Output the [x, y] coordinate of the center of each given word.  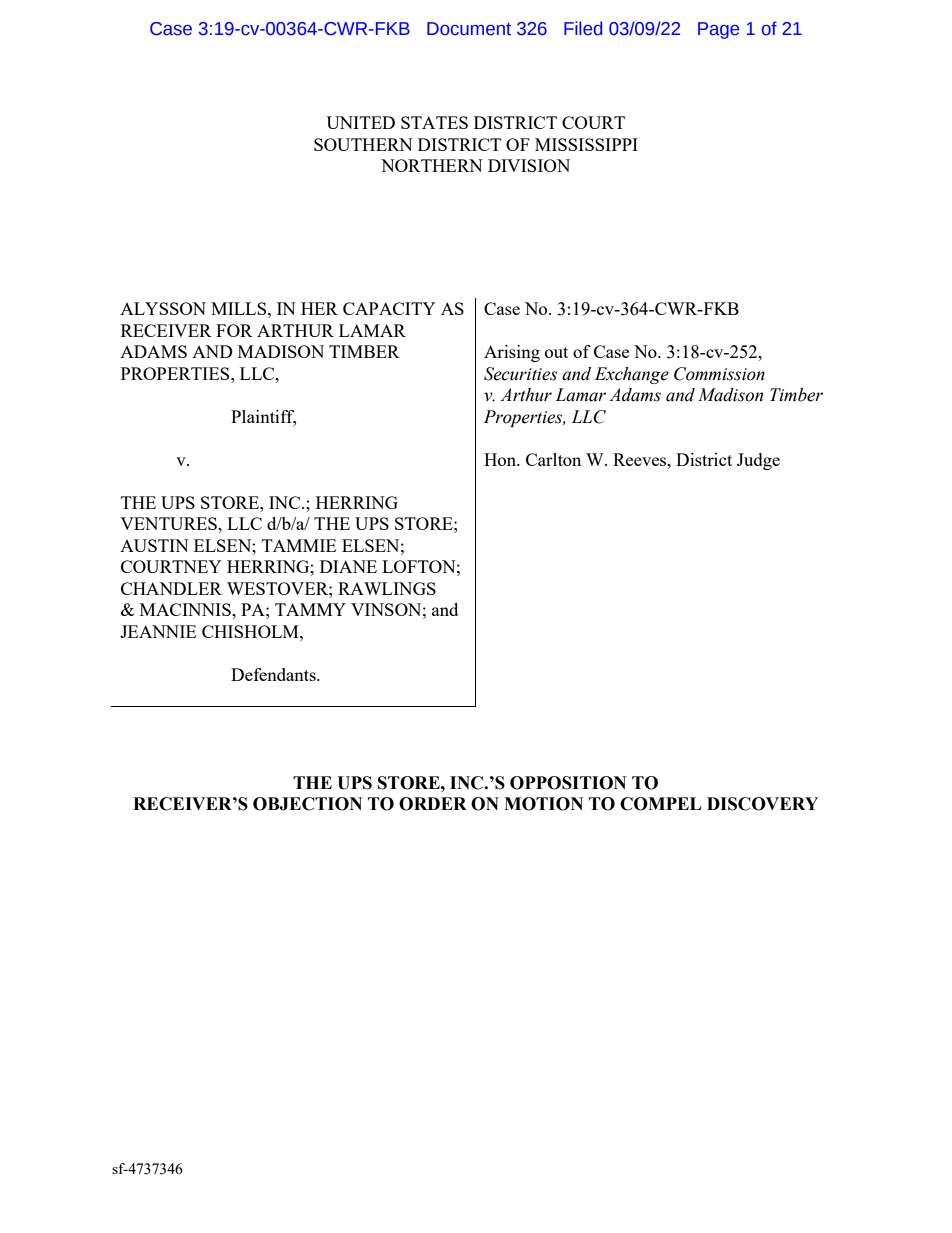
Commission [719, 374]
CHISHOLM [251, 631]
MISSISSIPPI [586, 144]
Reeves [641, 459]
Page [718, 30]
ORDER [433, 804]
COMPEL [660, 804]
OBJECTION [307, 804]
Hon [501, 459]
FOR [234, 330]
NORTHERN [432, 165]
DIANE [348, 566]
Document [469, 29]
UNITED [360, 122]
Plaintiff [263, 417]
